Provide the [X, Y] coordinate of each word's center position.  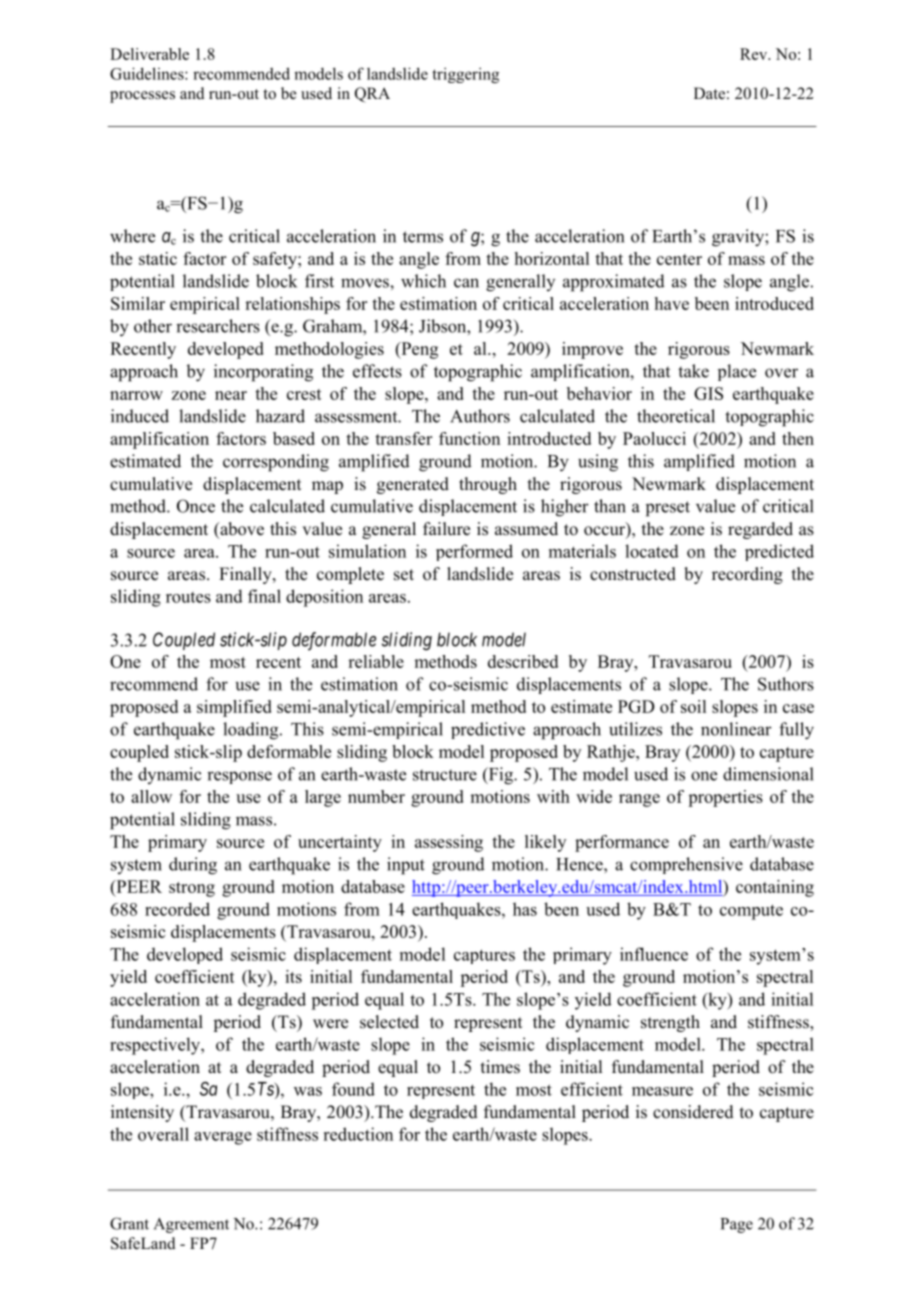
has [525, 909]
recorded [177, 909]
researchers [218, 326]
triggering [465, 75]
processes [142, 97]
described [523, 661]
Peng [418, 350]
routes [188, 597]
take [693, 371]
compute [751, 912]
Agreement [191, 1225]
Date [709, 93]
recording [747, 575]
